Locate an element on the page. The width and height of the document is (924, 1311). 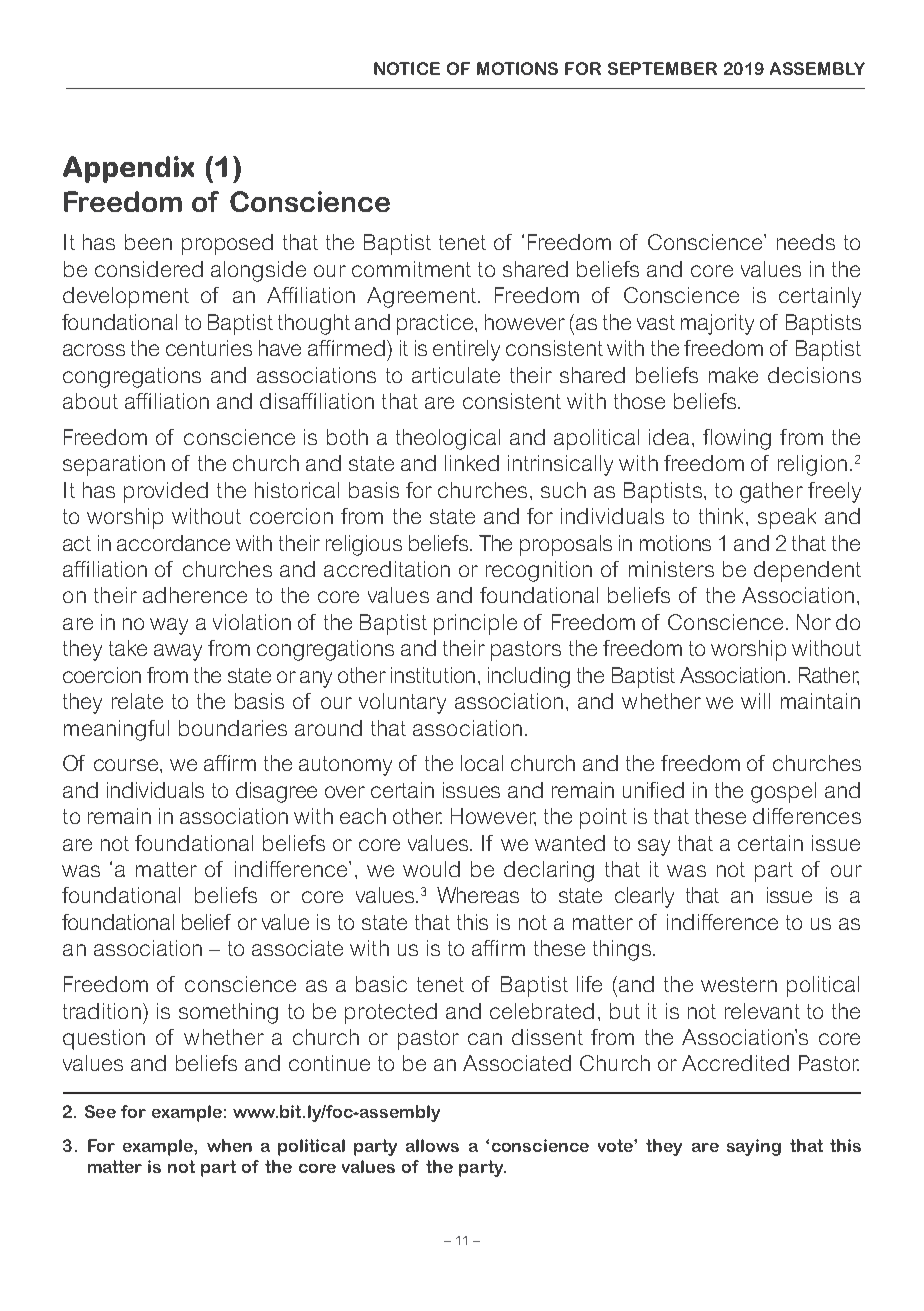
allows is located at coordinates (432, 1145).
